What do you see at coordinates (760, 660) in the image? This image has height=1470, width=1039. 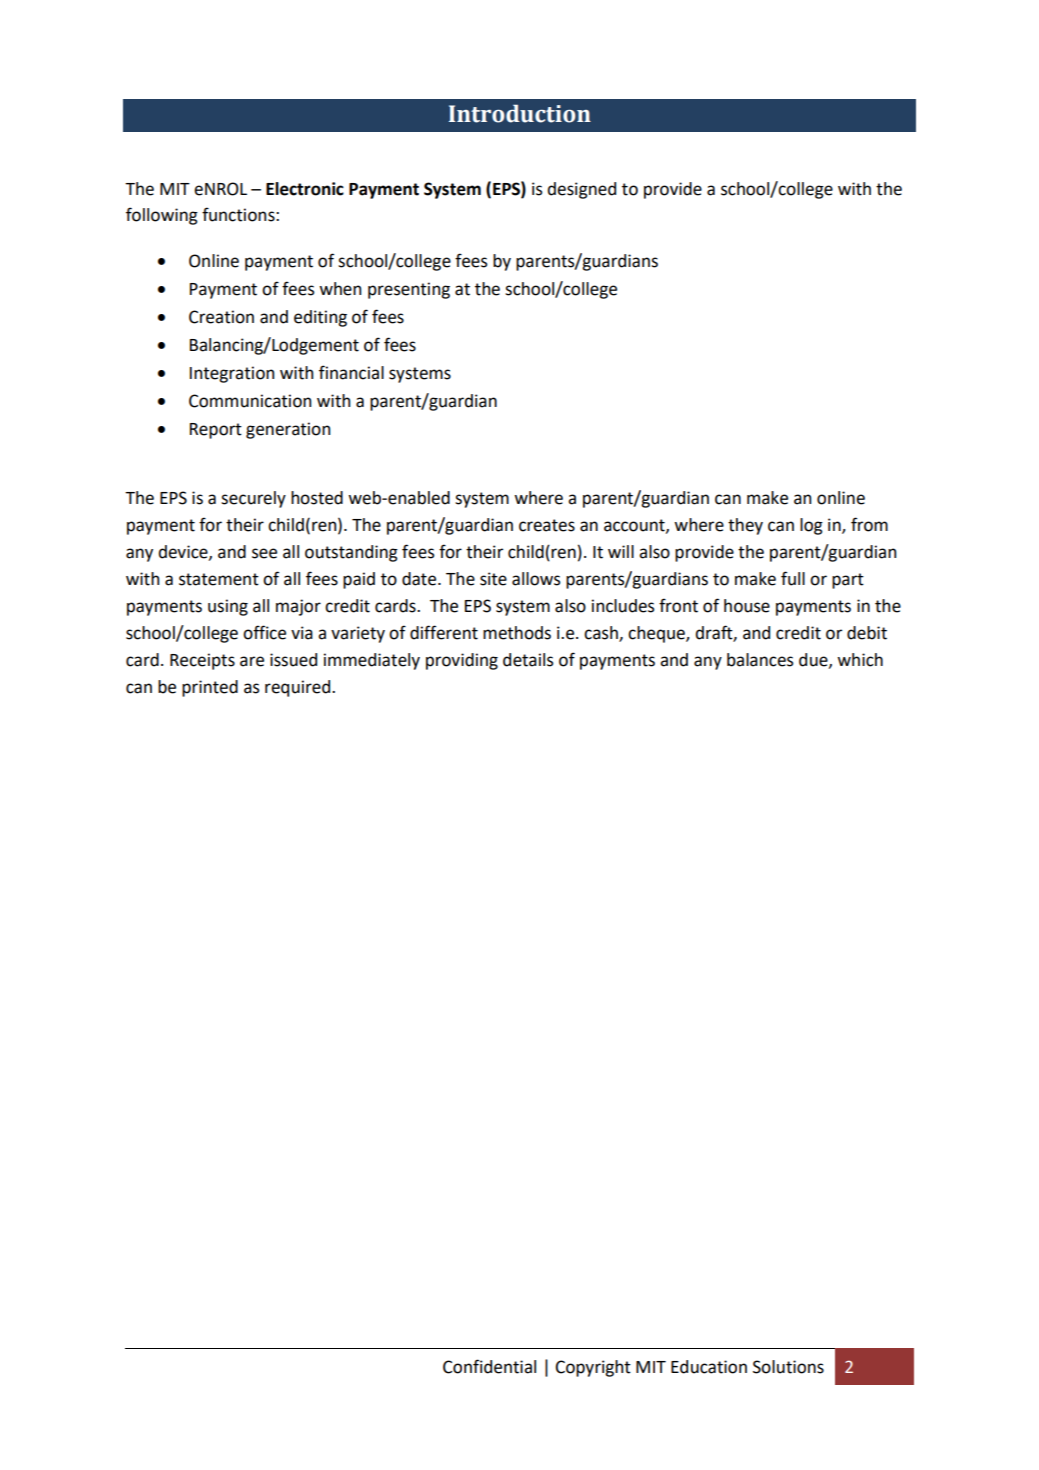 I see `balances` at bounding box center [760, 660].
